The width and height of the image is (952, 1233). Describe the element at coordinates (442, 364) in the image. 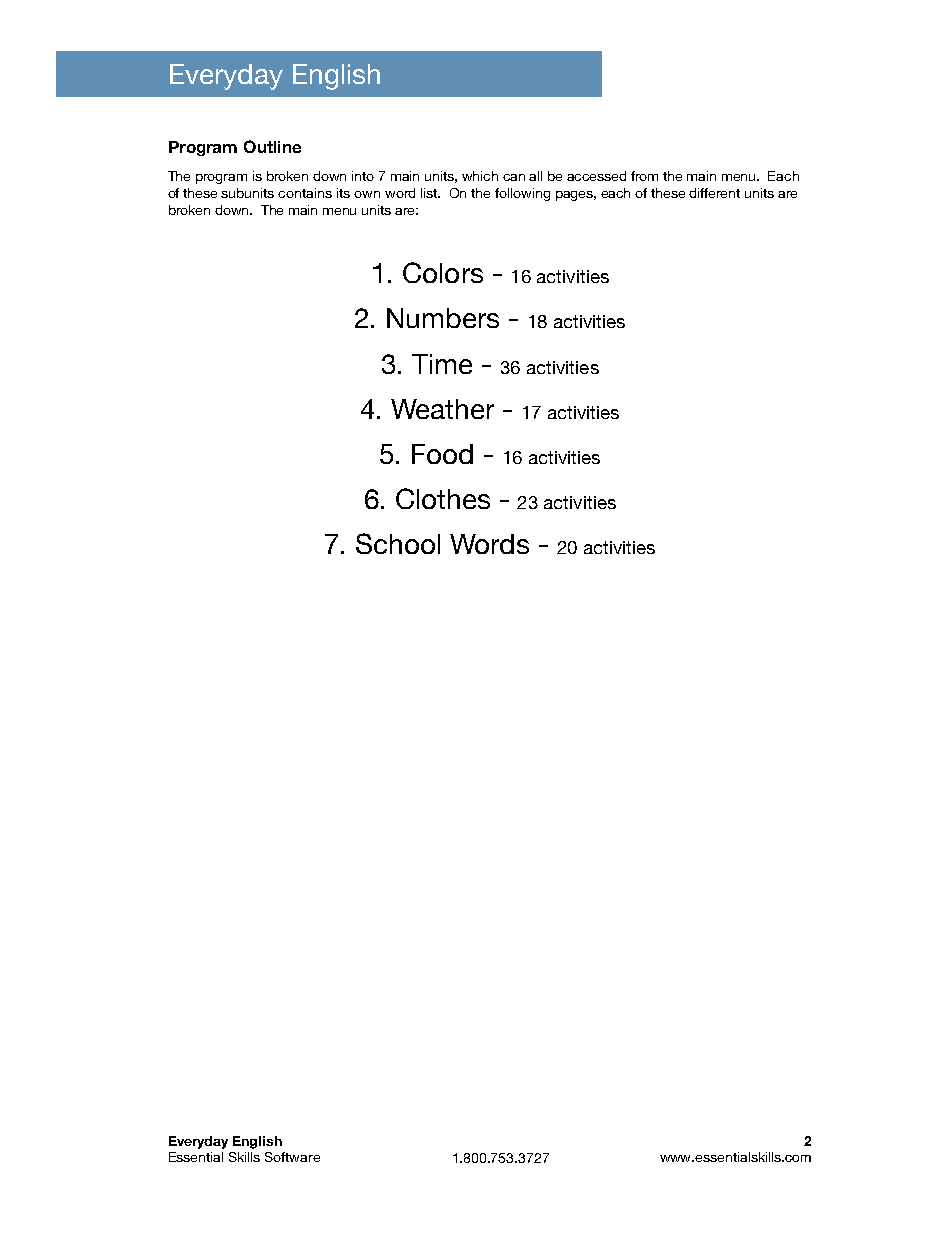

I see `Time` at that location.
